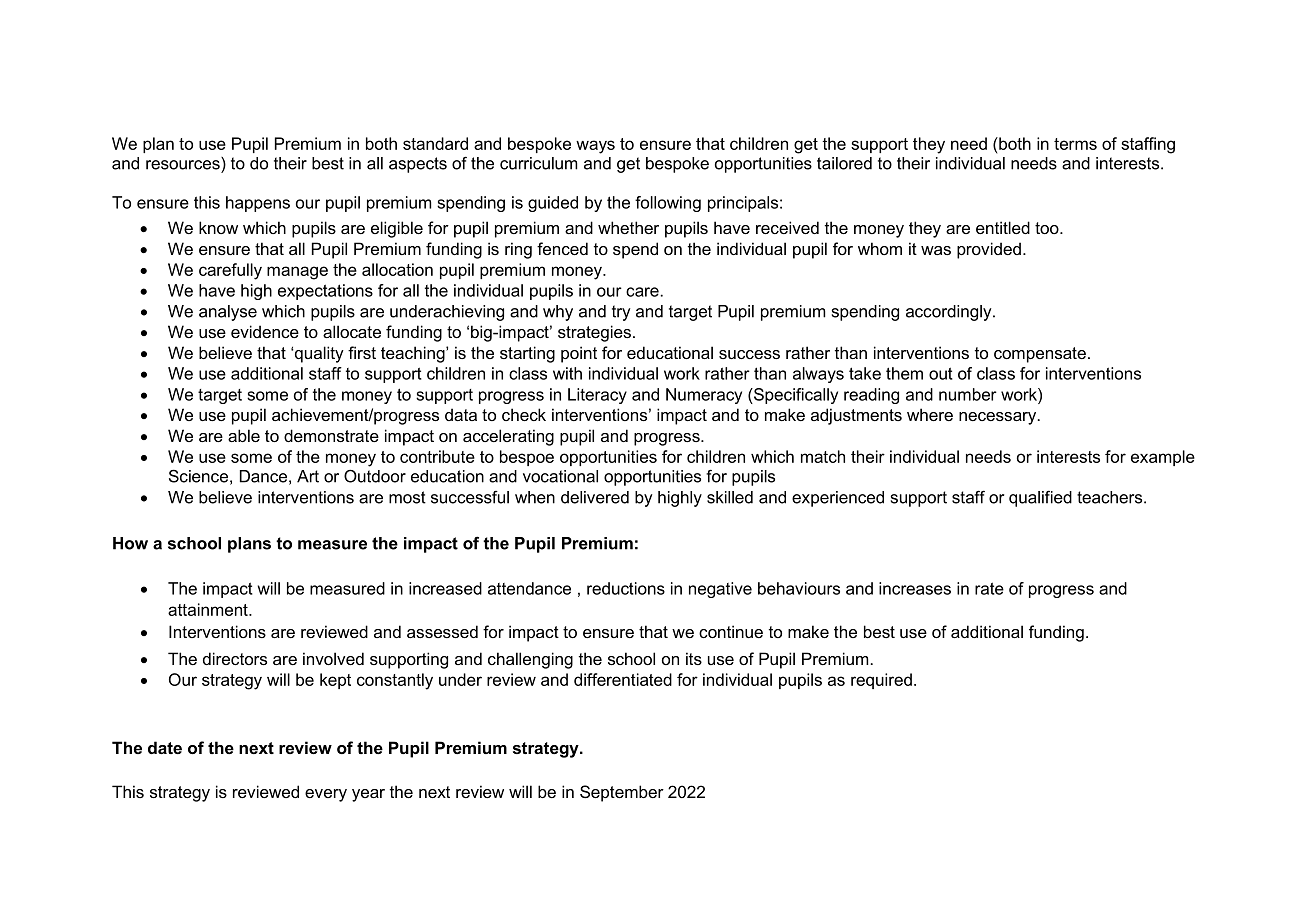 The height and width of the image is (924, 1308). I want to click on attainment, so click(209, 609).
